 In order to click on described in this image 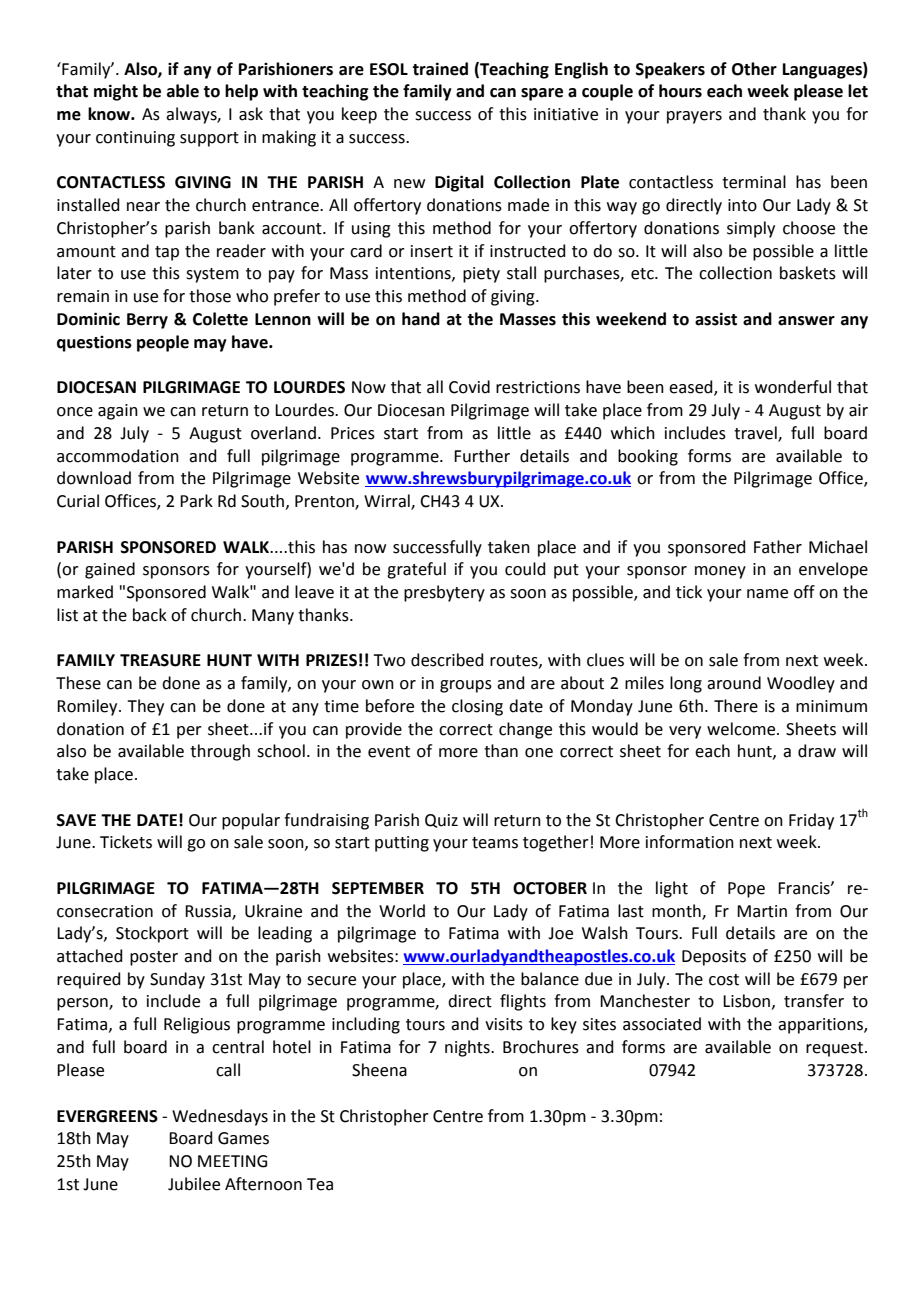, I will do `click(447, 660)`.
